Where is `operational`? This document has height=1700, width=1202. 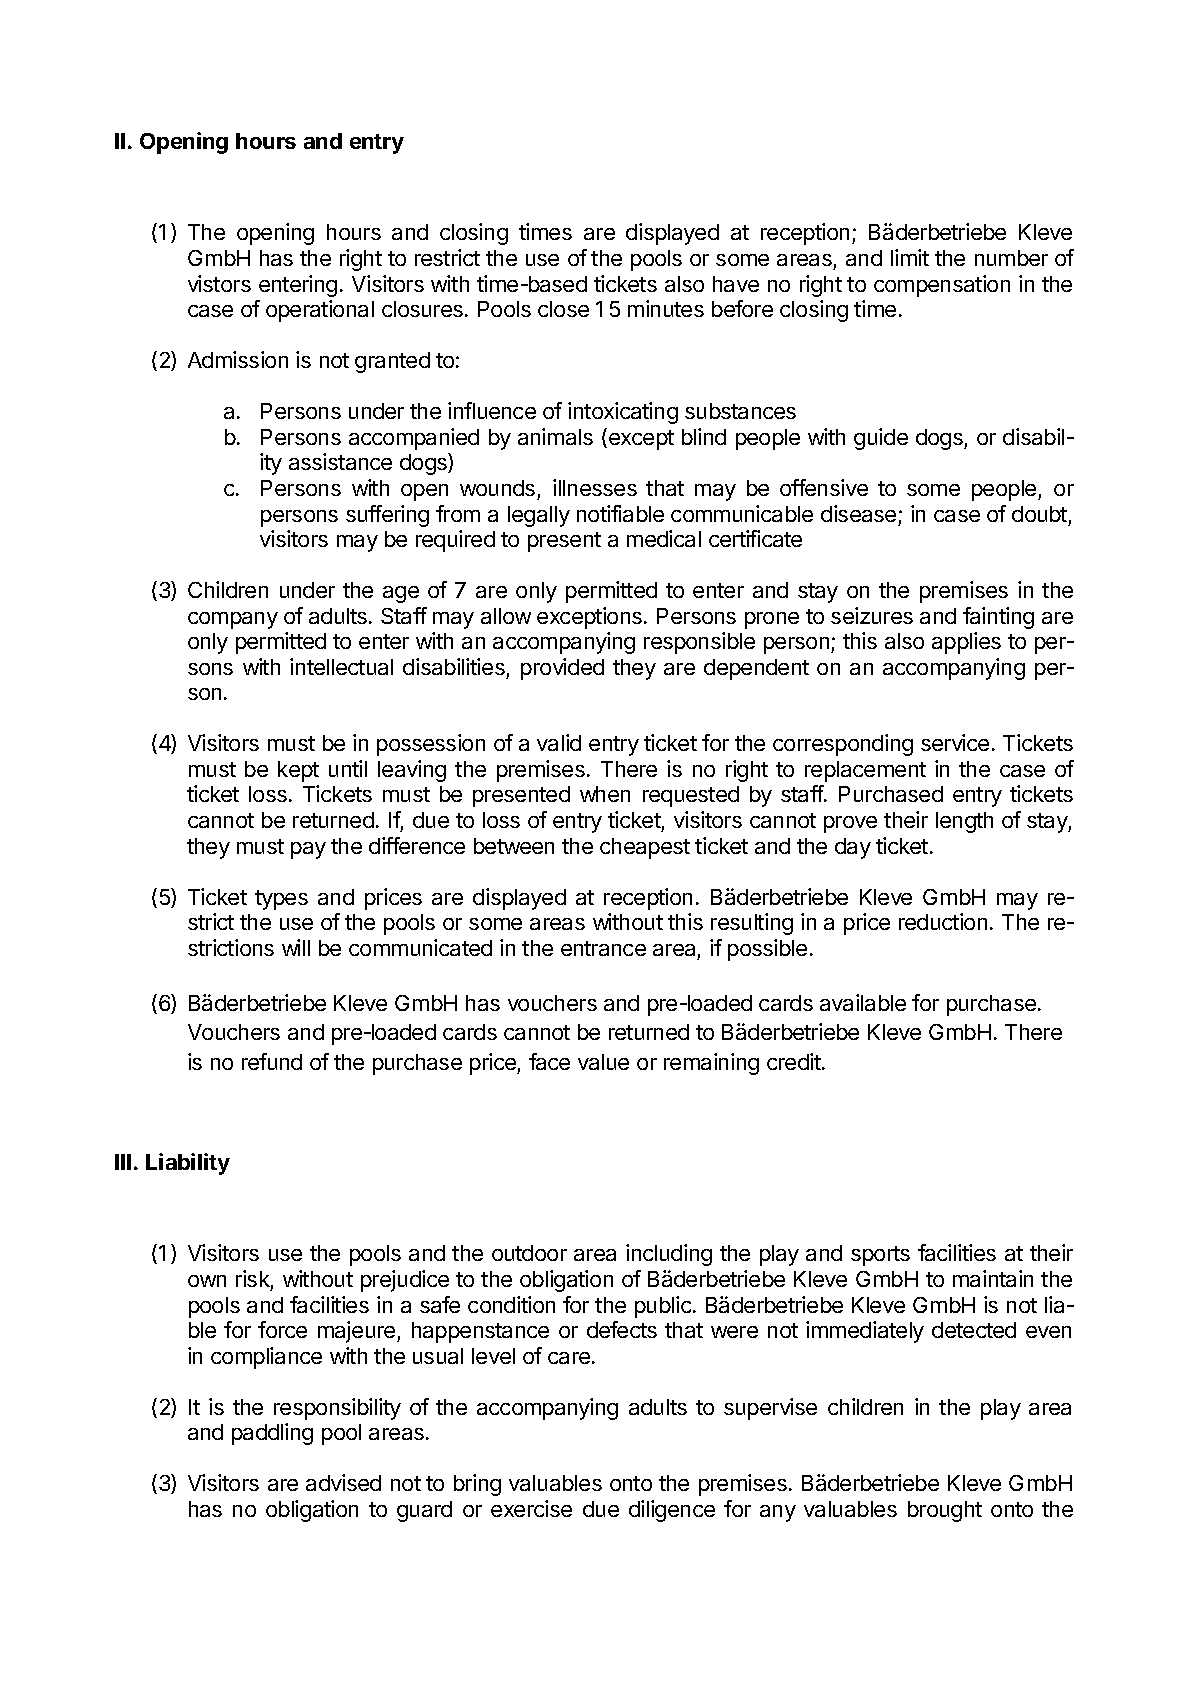 operational is located at coordinates (320, 311).
